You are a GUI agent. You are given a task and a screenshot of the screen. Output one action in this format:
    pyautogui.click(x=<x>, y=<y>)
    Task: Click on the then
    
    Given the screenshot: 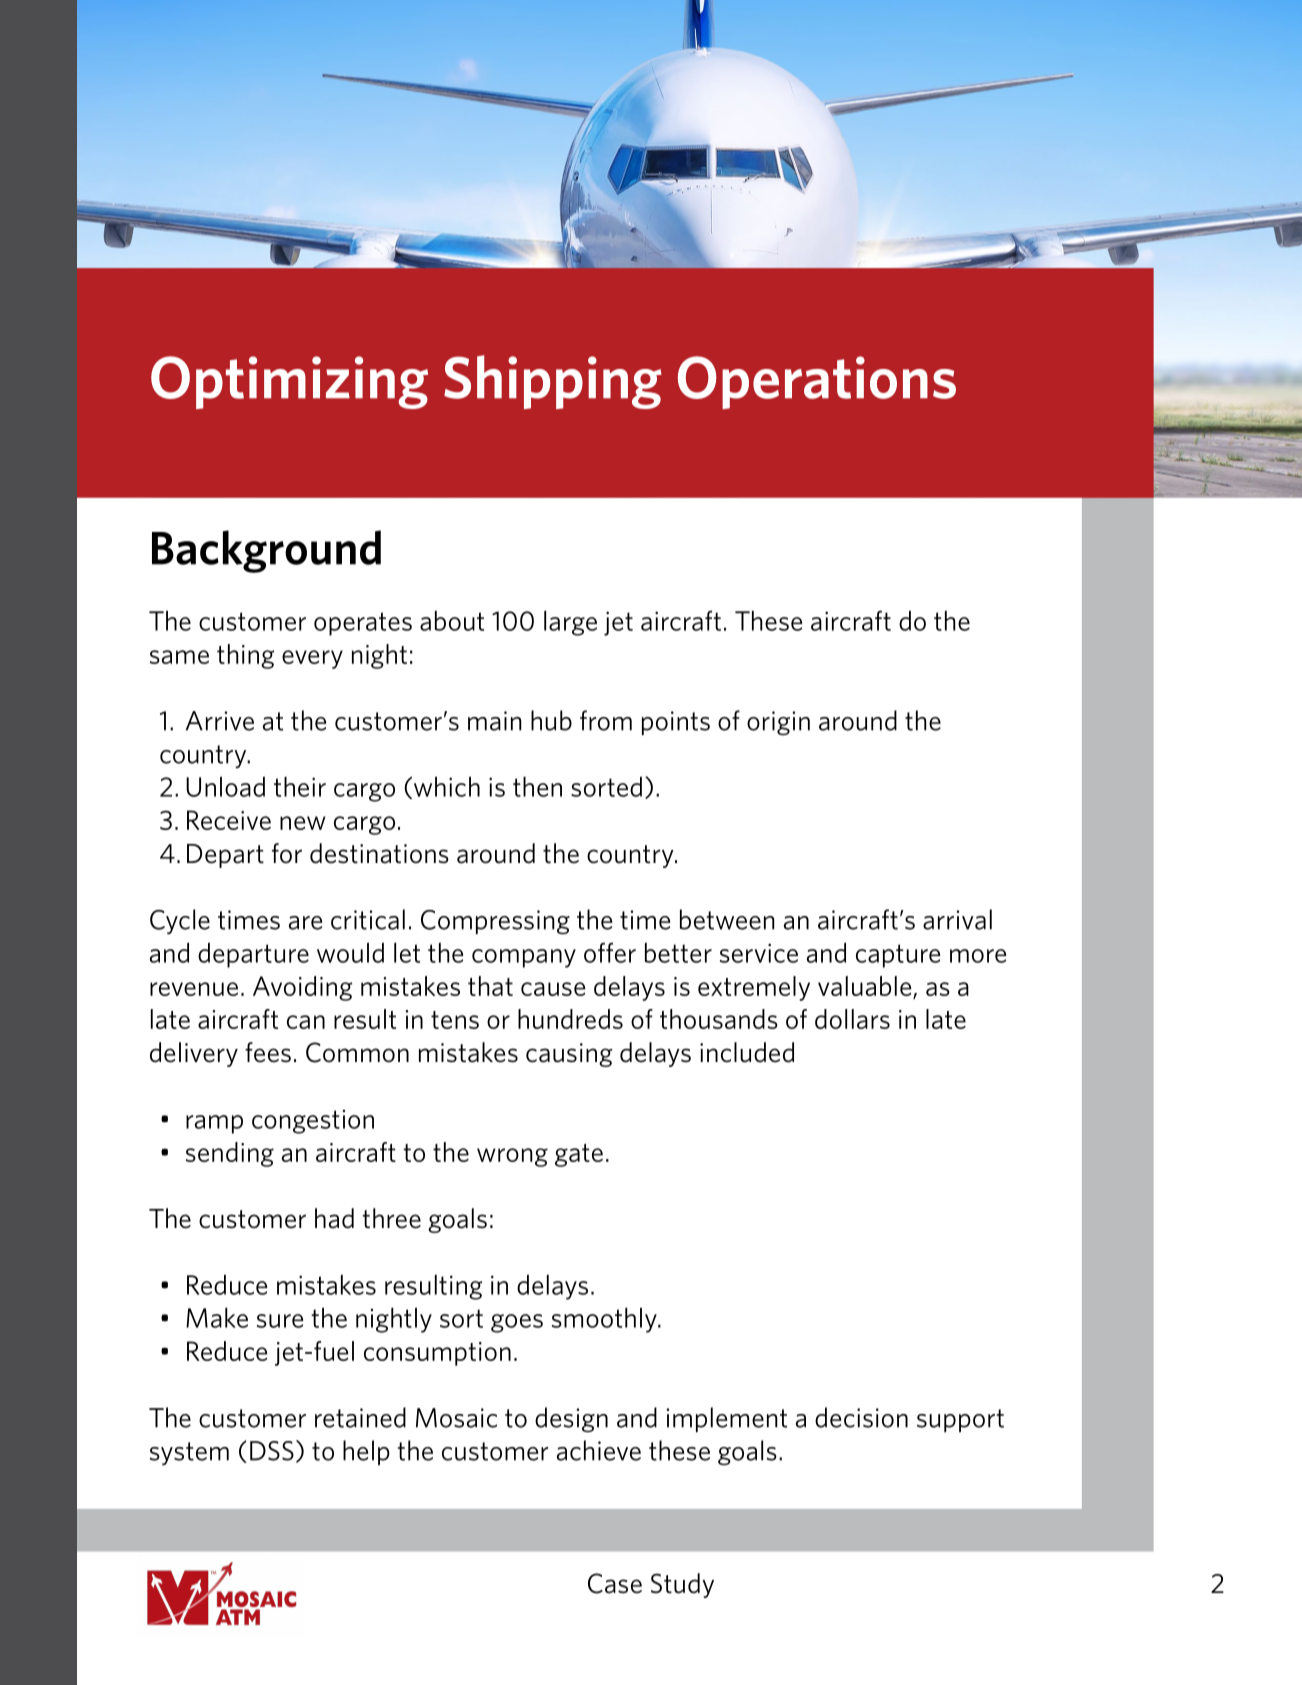 What is the action you would take?
    pyautogui.click(x=537, y=787)
